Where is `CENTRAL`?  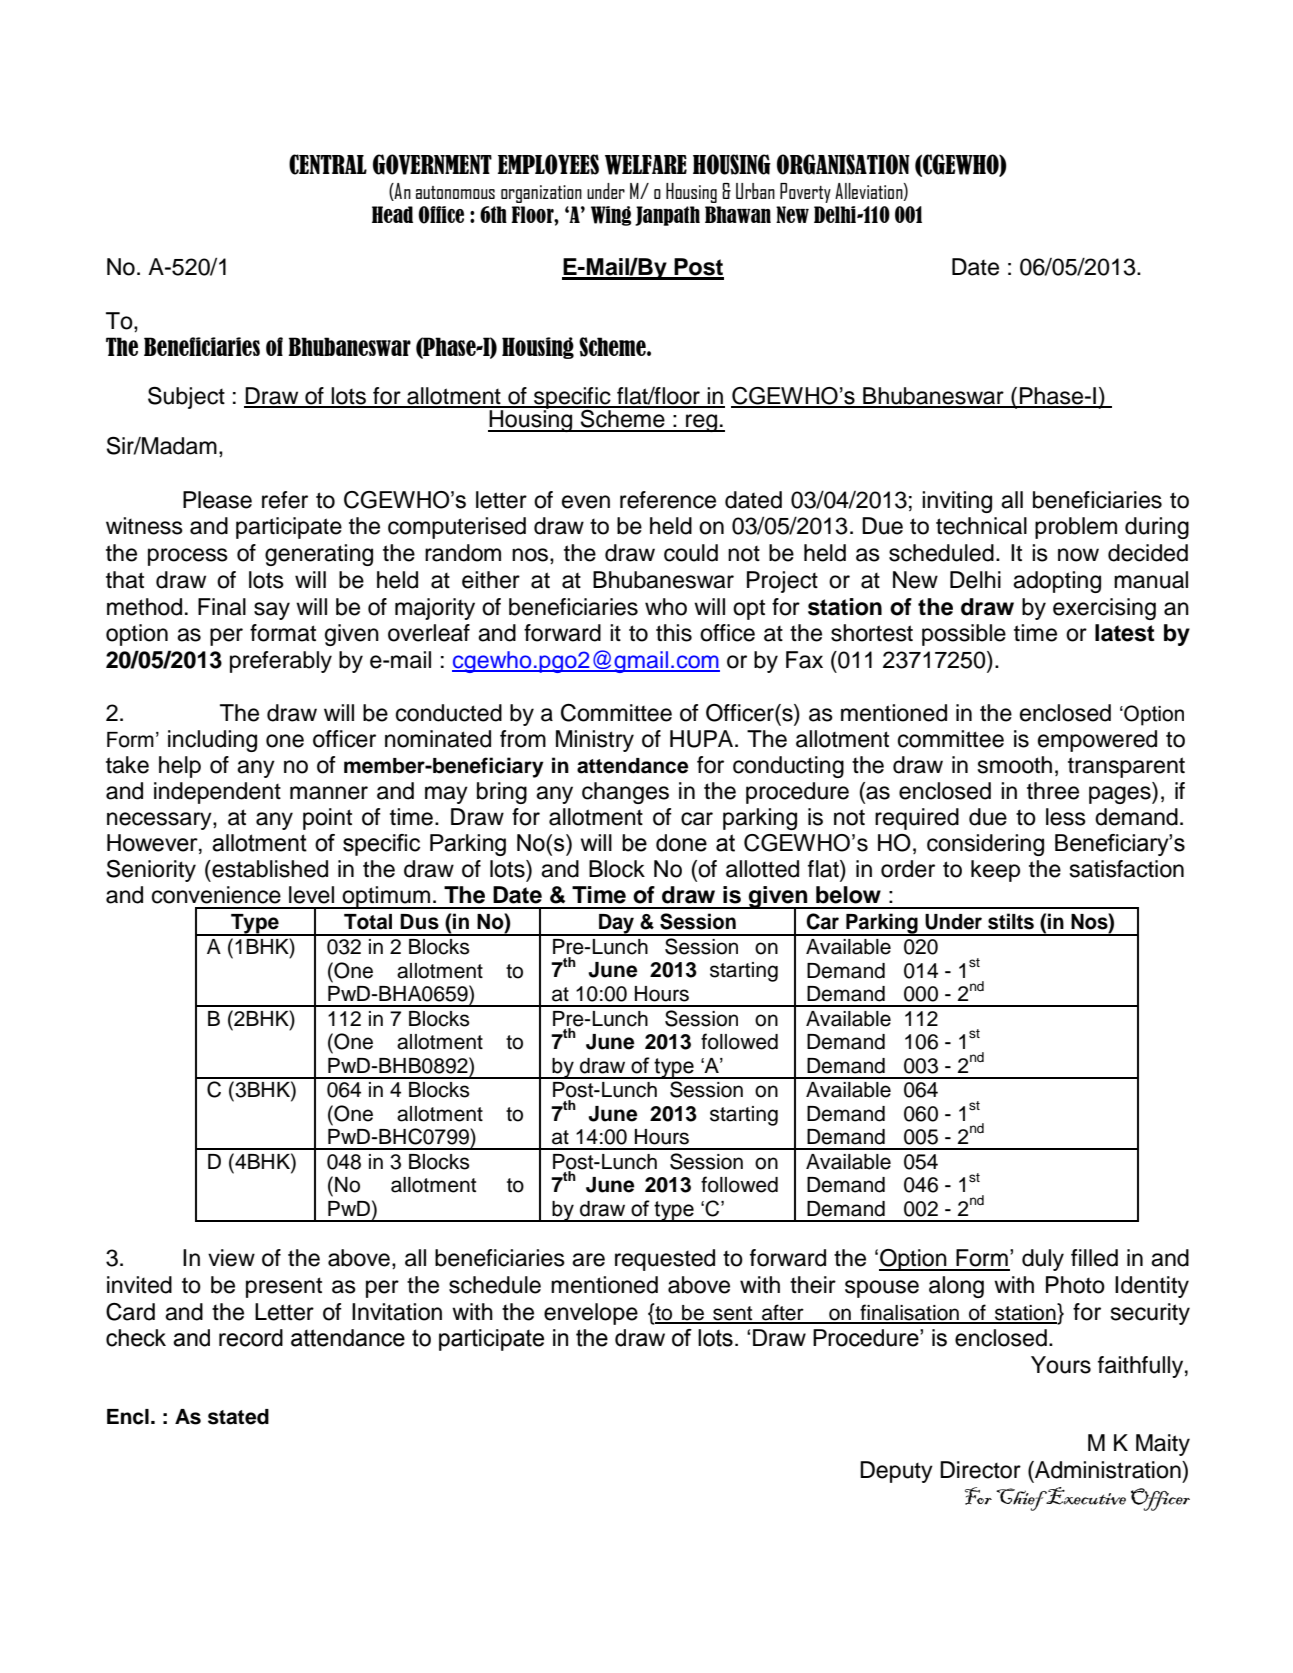 CENTRAL is located at coordinates (328, 164).
